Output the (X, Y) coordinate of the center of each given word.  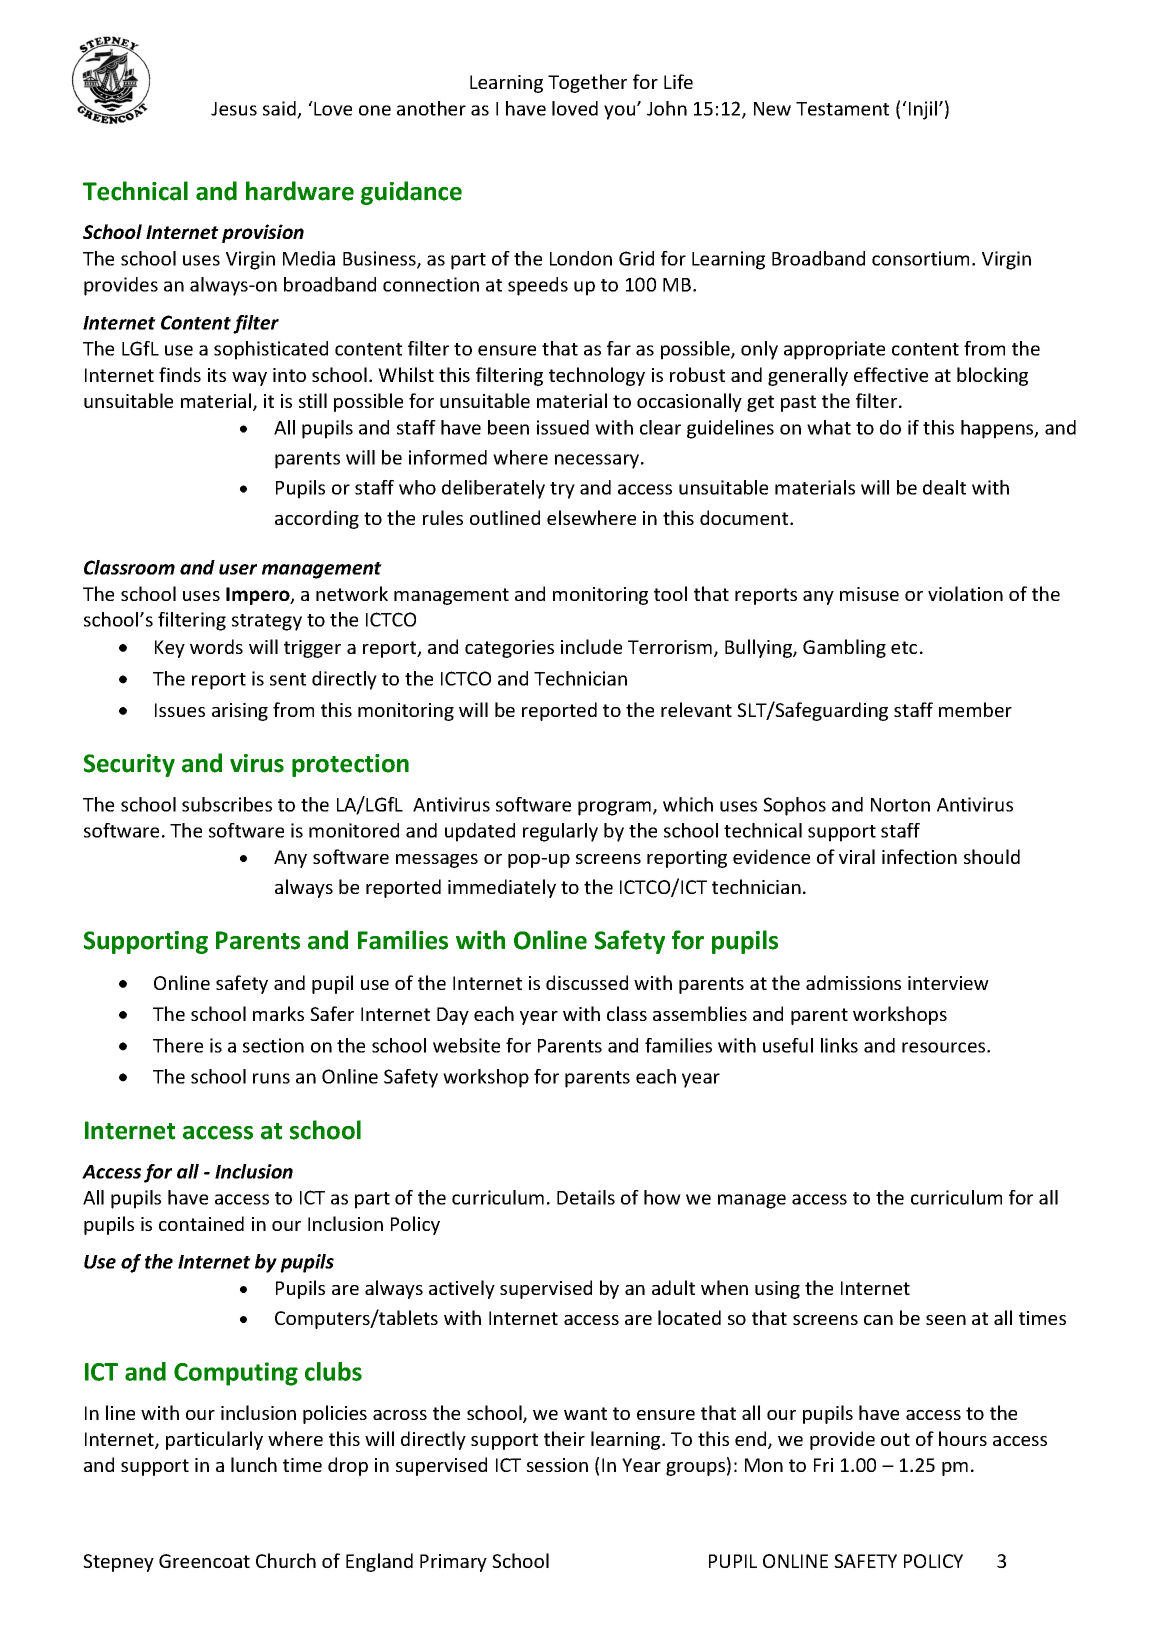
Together (587, 83)
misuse (869, 594)
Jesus (234, 109)
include (591, 646)
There (178, 1045)
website (466, 1045)
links (839, 1045)
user (238, 569)
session (557, 1465)
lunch (254, 1464)
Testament (842, 109)
